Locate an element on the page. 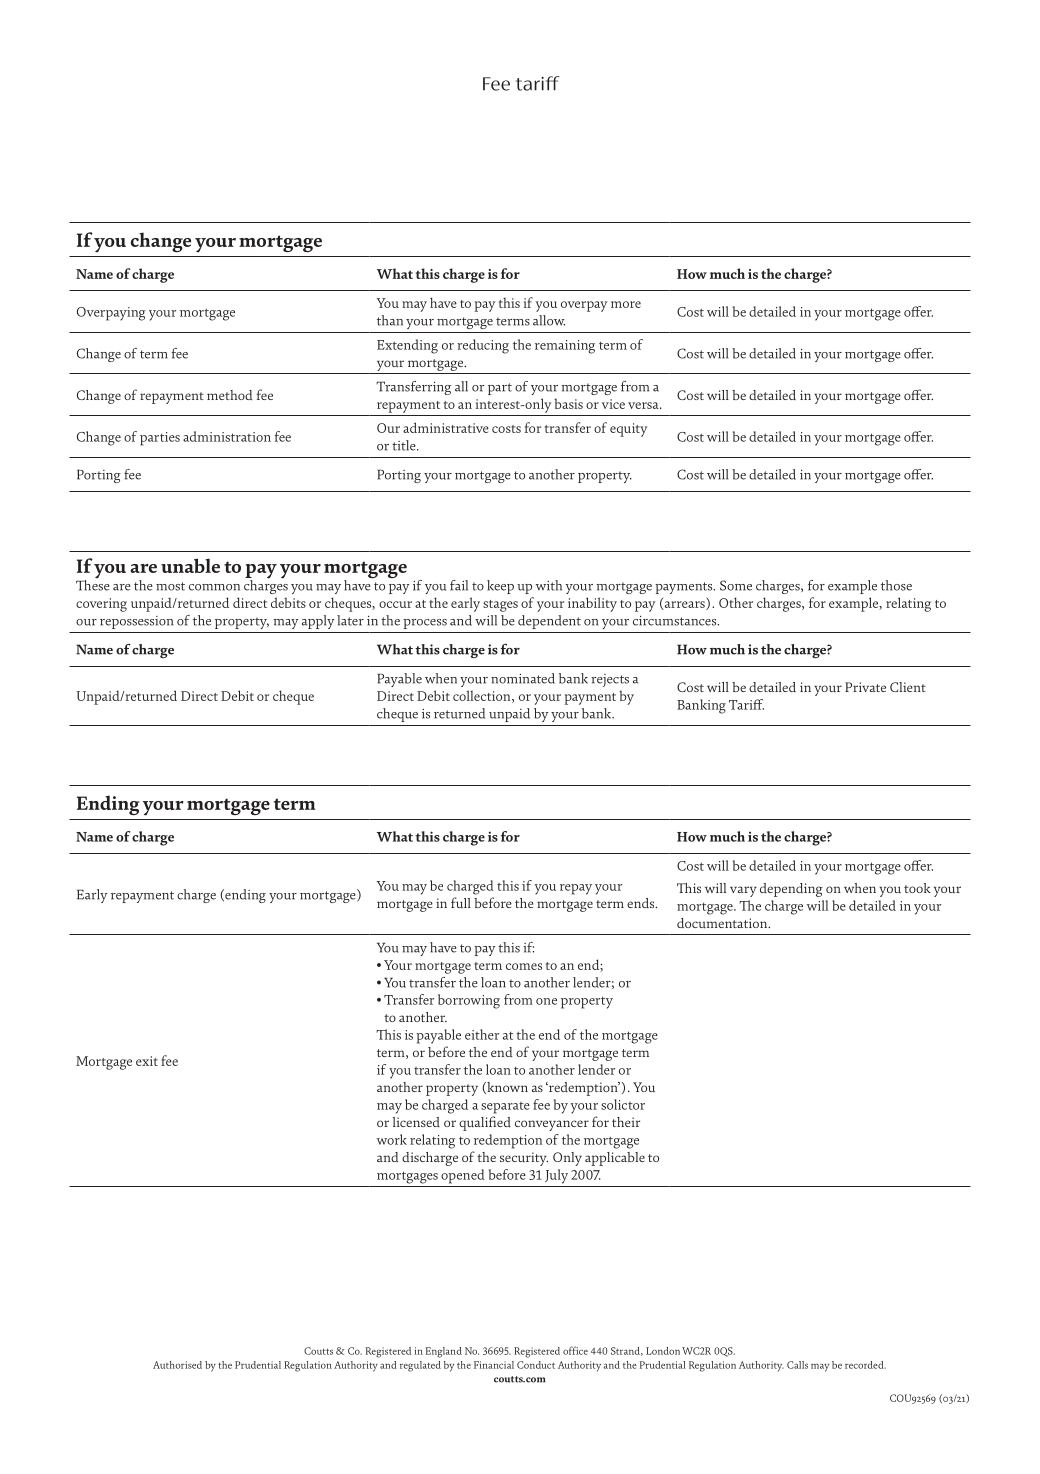  Financial is located at coordinates (494, 1365).
